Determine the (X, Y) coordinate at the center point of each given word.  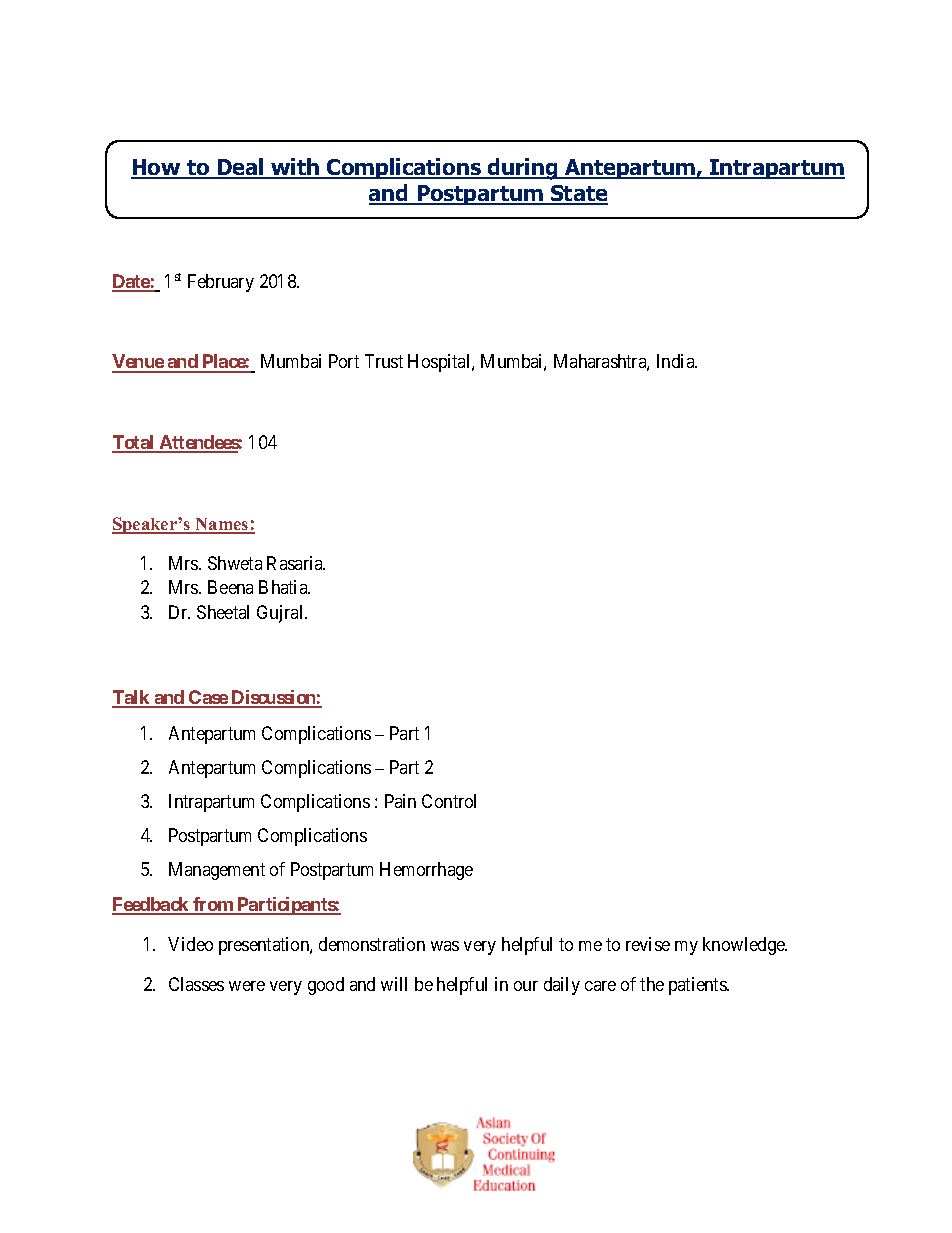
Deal (240, 168)
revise (648, 944)
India (677, 361)
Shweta (235, 563)
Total (134, 443)
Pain (400, 801)
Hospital (440, 363)
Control (449, 801)
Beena (230, 587)
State (578, 195)
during (523, 169)
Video (190, 944)
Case (208, 698)
